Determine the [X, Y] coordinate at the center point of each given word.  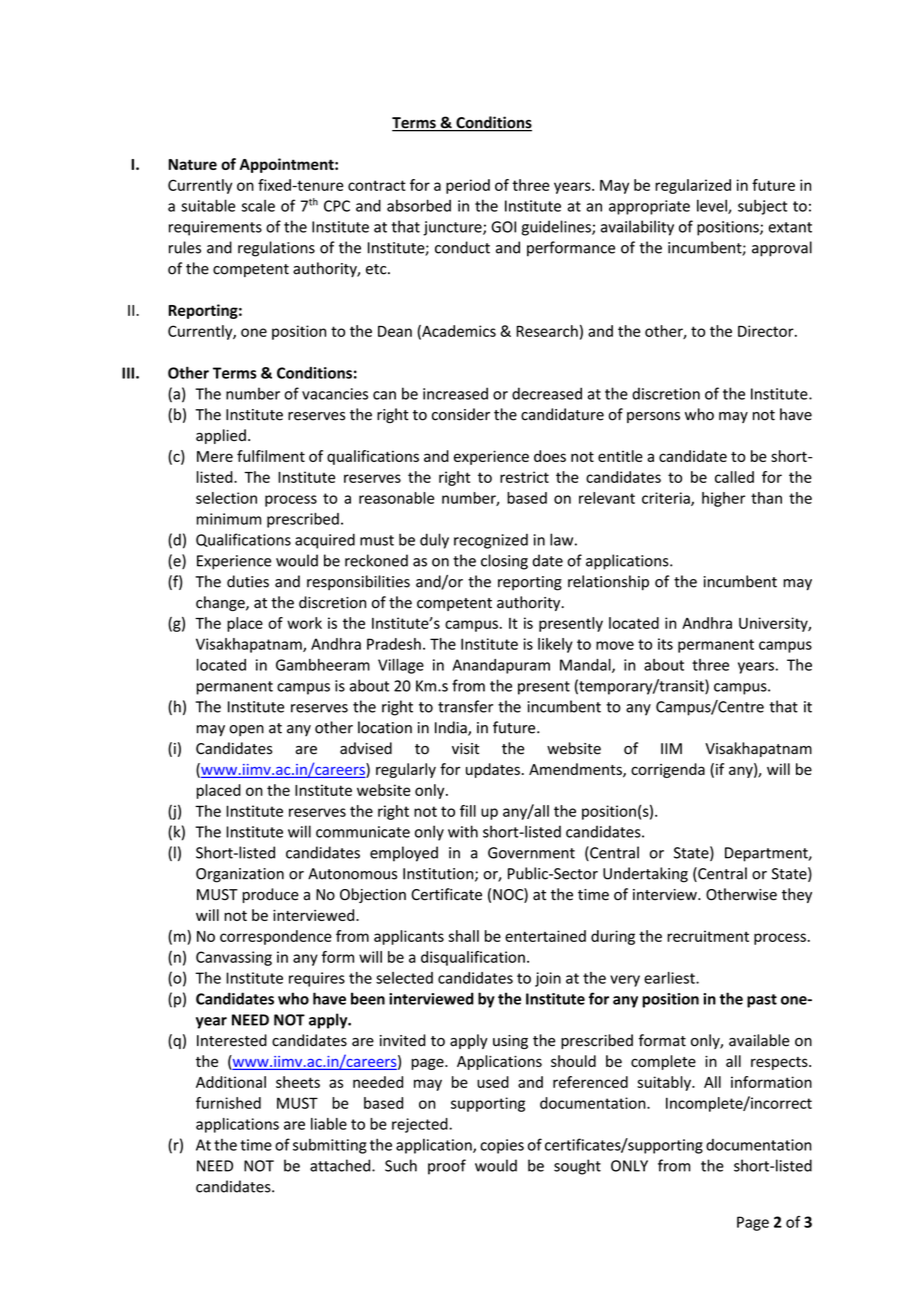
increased [455, 393]
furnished [228, 1103]
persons [653, 417]
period [468, 186]
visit [465, 749]
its [665, 644]
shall [463, 936]
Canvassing [234, 958]
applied [221, 436]
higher [723, 499]
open [246, 730]
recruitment [708, 936]
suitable [208, 205]
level [713, 206]
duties [248, 581]
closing [504, 562]
